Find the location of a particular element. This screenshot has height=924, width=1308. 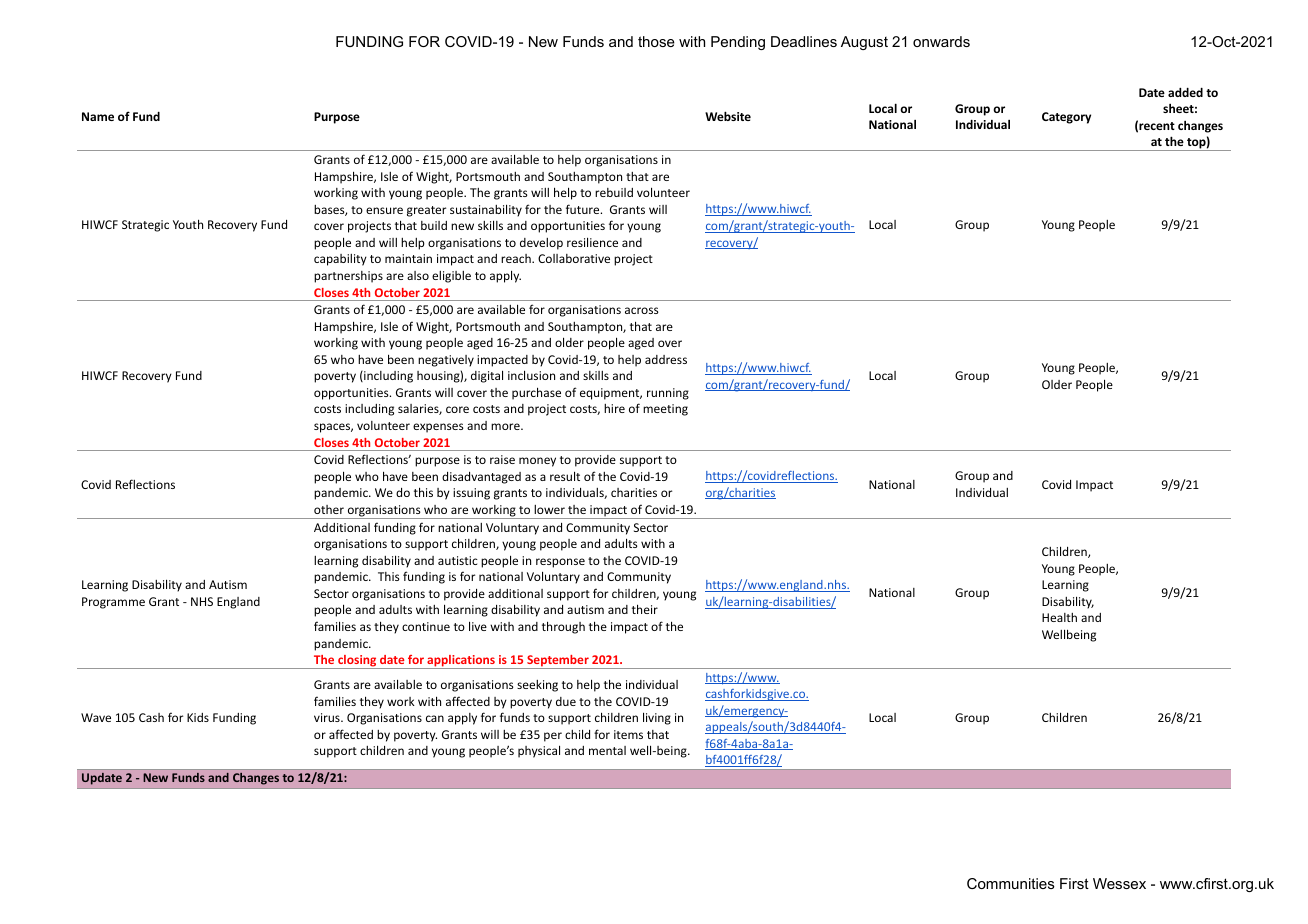

Name is located at coordinates (98, 116).
